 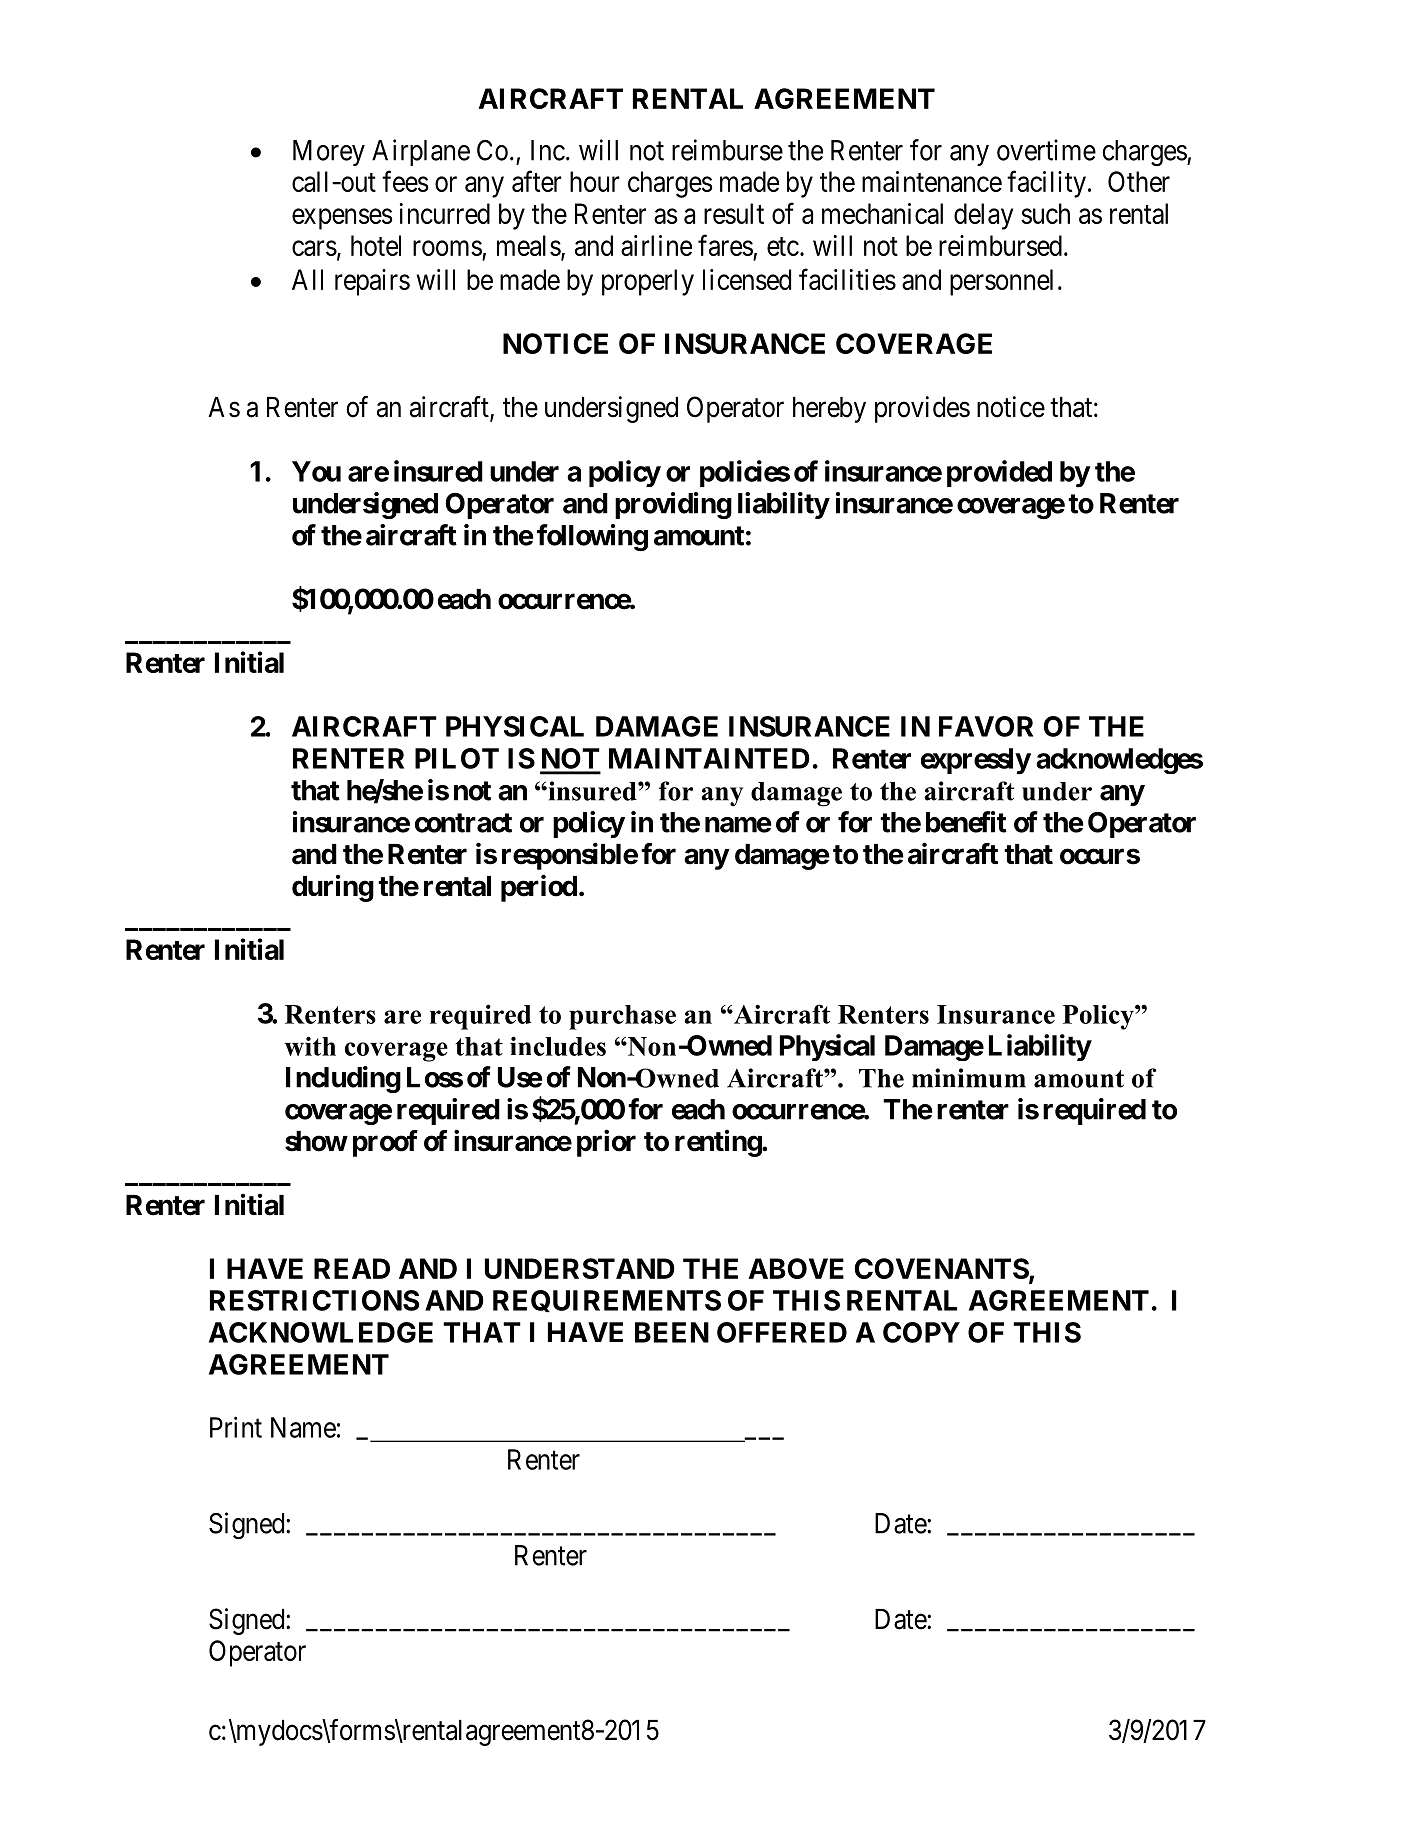 I want to click on expressly, so click(x=976, y=761).
